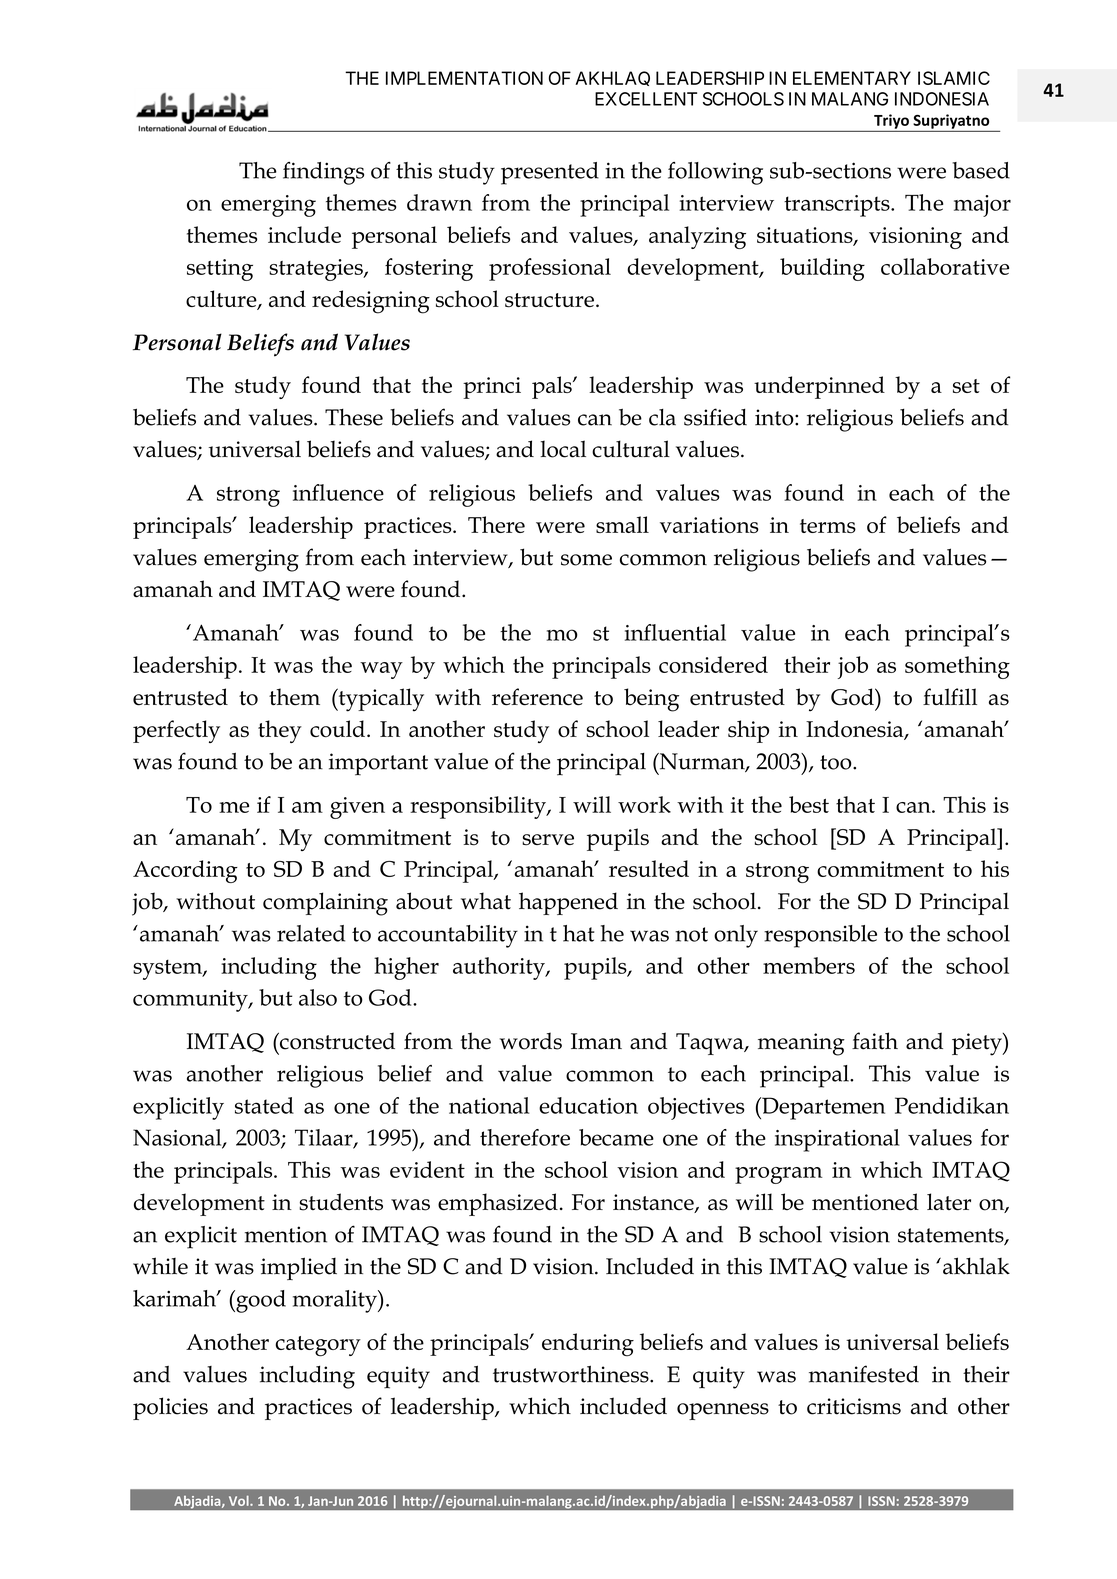 This page has height=1579, width=1117. Describe the element at coordinates (852, 78) in the page. I see `ELEMENTARY` at that location.
